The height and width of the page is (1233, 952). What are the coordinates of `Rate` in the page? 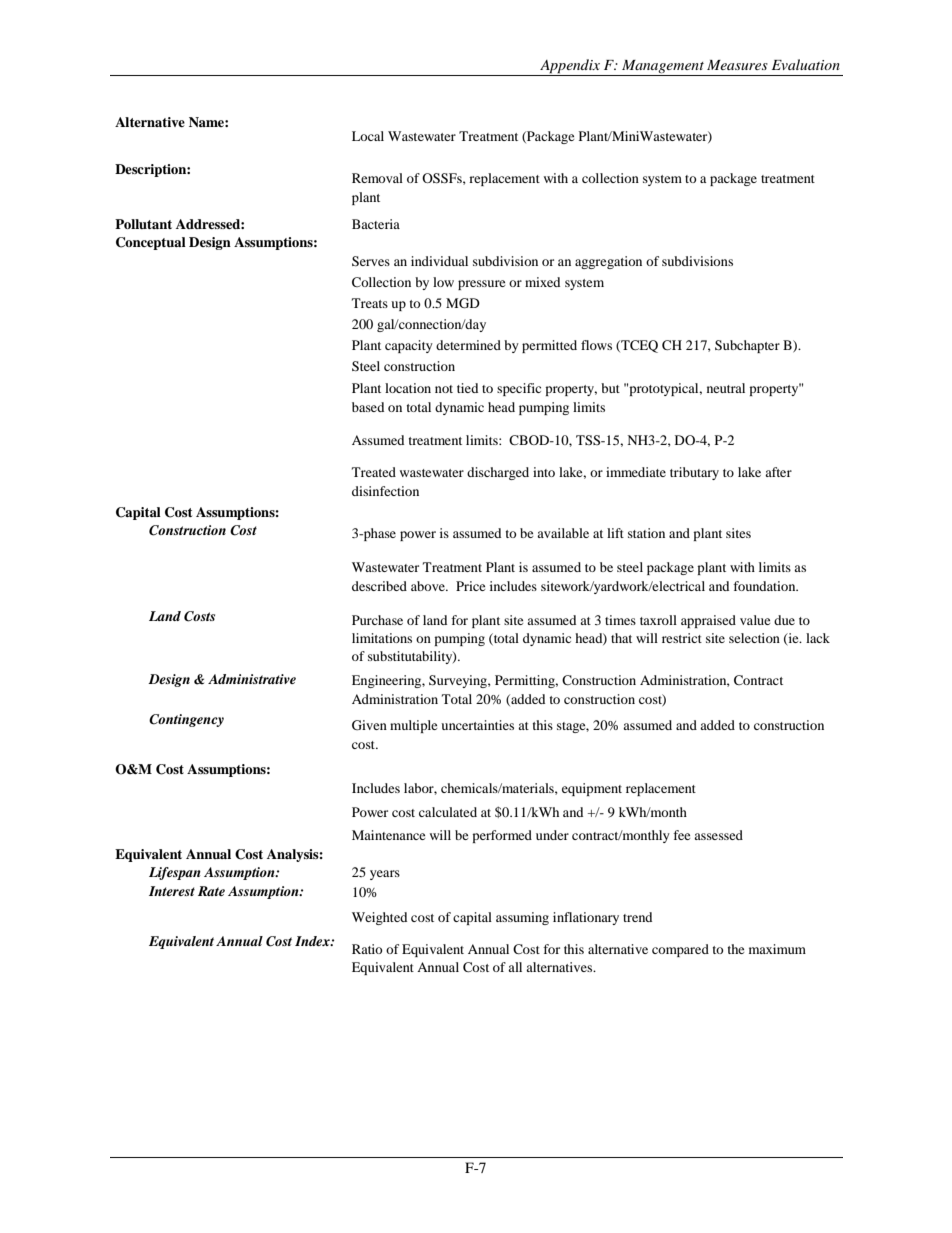 It's located at (211, 891).
